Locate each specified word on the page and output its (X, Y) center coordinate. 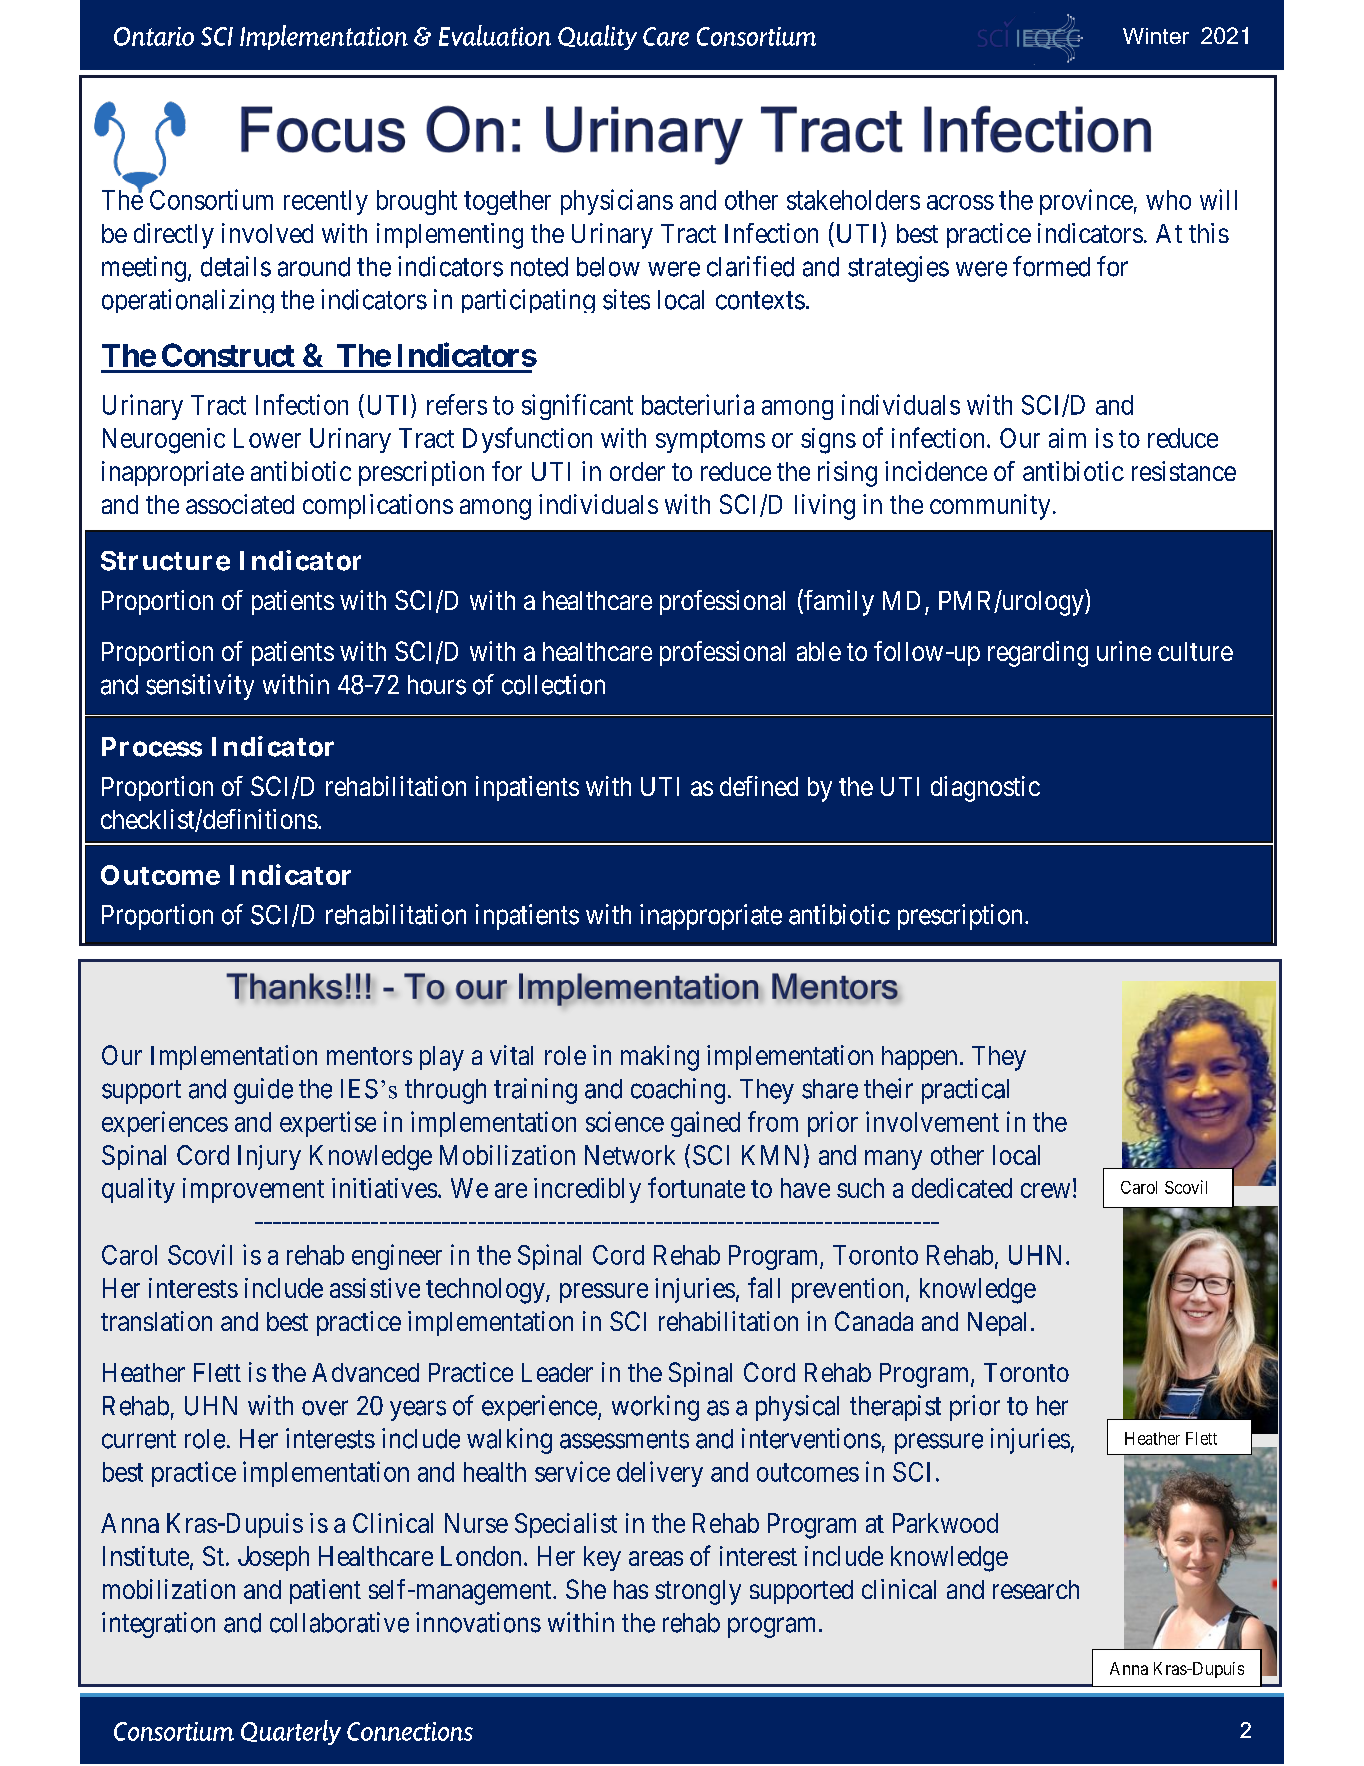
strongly (698, 1592)
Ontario (154, 36)
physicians (617, 202)
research (1036, 1589)
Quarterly (291, 1732)
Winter (1156, 36)
